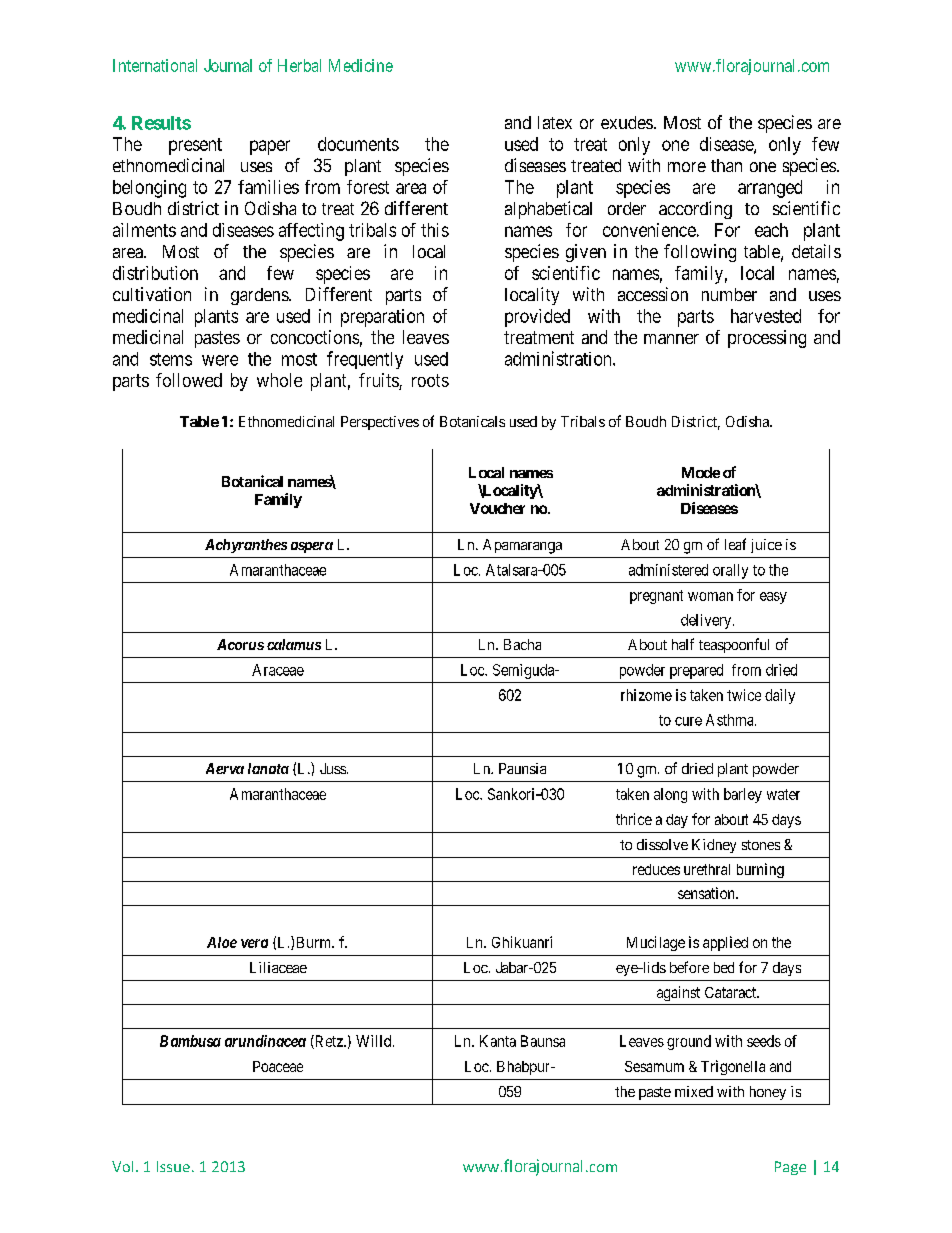  Describe the element at coordinates (726, 165) in the document. I see `than` at that location.
